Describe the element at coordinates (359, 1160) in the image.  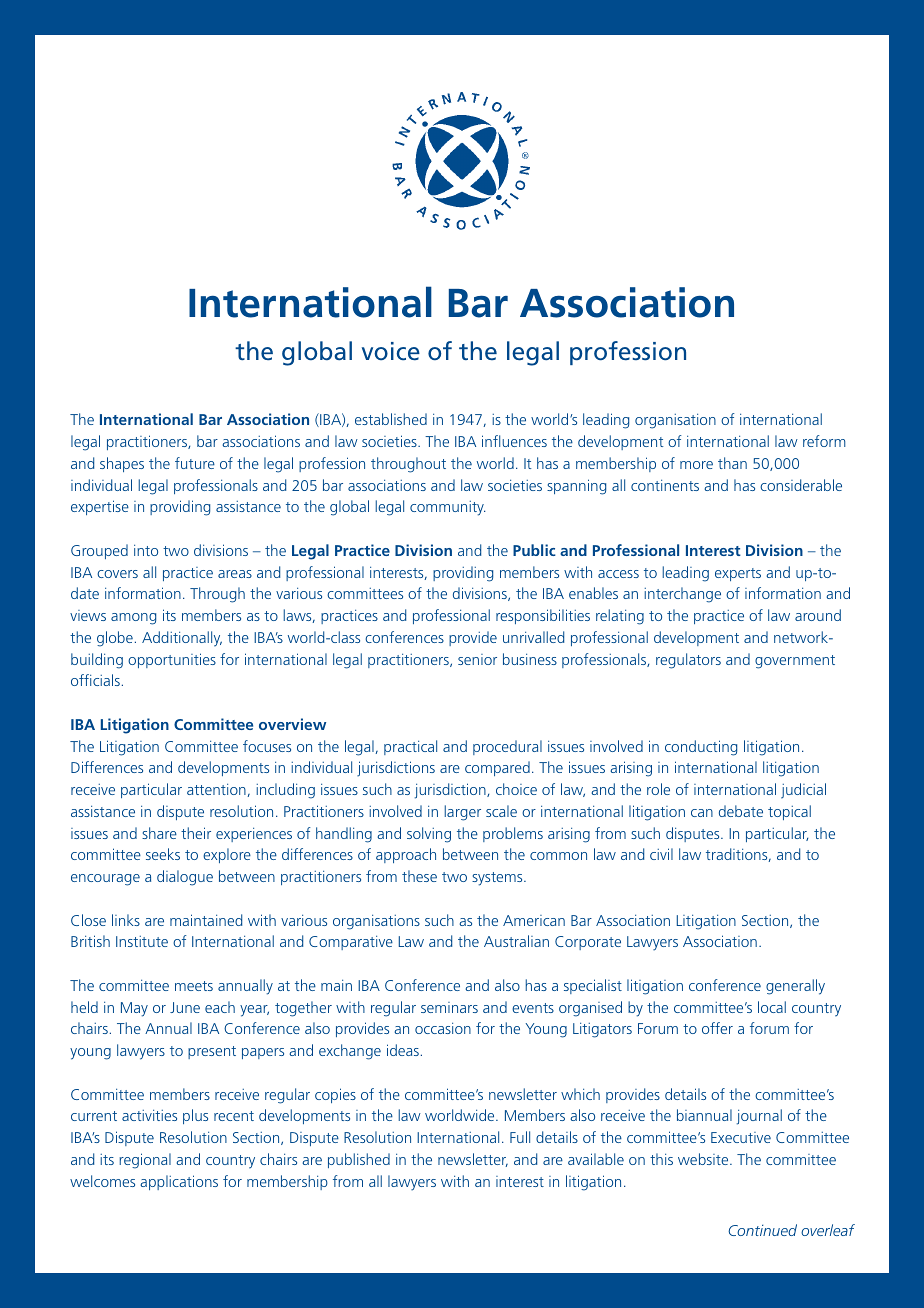
I see `published` at that location.
